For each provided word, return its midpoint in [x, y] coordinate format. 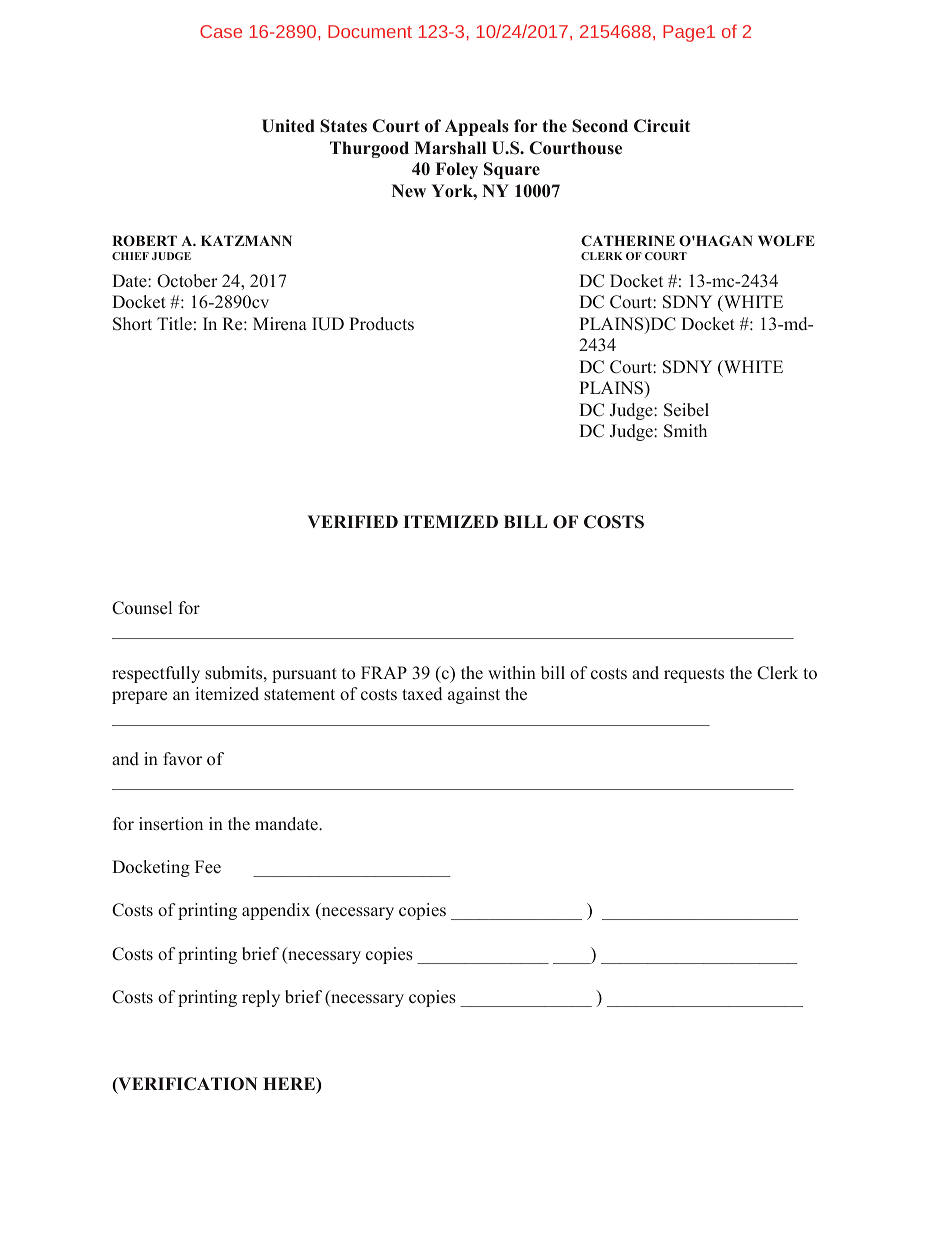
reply [261, 998]
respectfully [156, 674]
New [409, 190]
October [187, 281]
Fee [208, 867]
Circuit [662, 126]
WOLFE [786, 240]
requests [694, 675]
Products [381, 324]
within [512, 672]
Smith [685, 431]
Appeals [477, 127]
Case [221, 31]
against [474, 695]
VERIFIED [352, 521]
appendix [276, 911]
